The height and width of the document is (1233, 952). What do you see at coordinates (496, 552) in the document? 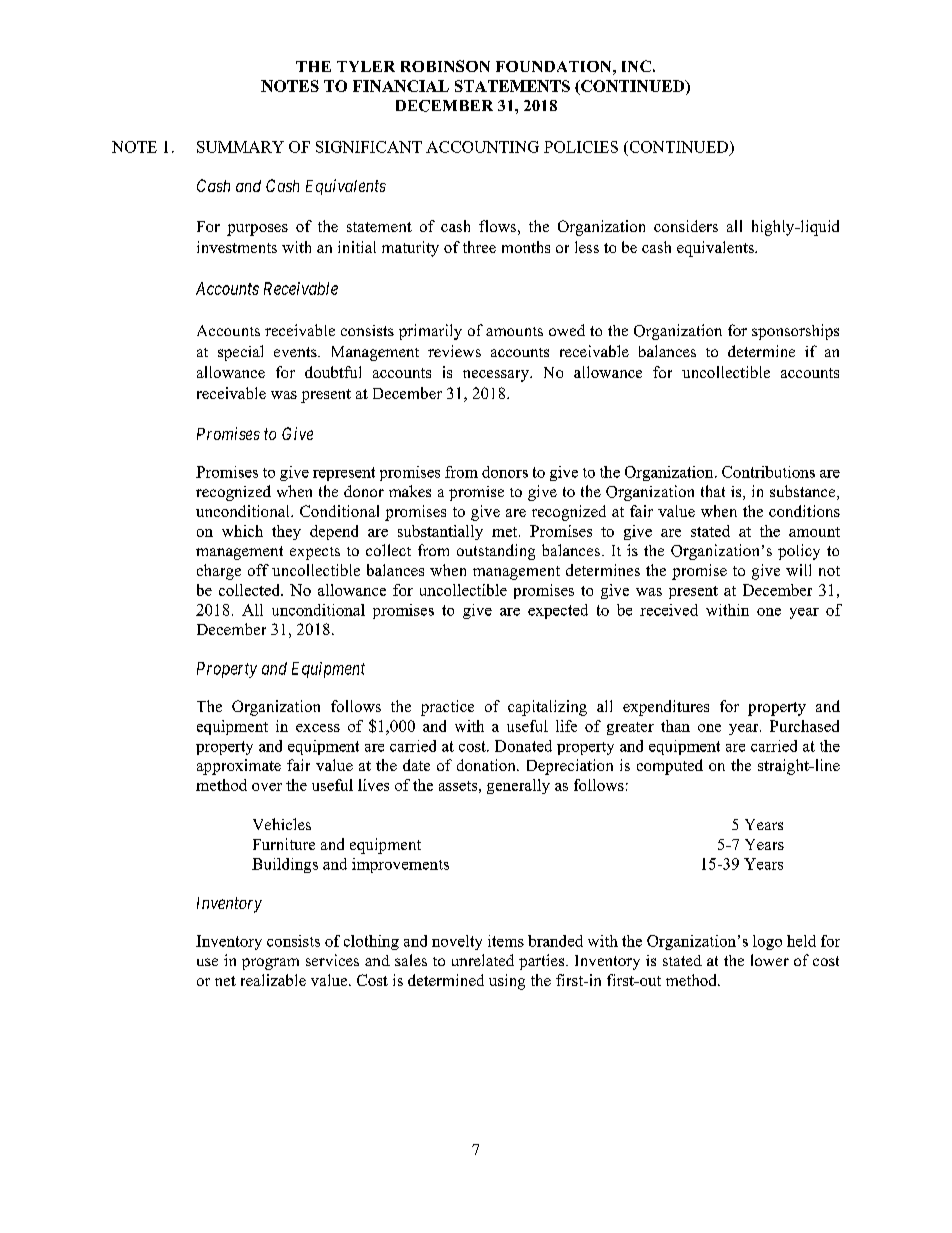
I see `outstanding` at bounding box center [496, 552].
